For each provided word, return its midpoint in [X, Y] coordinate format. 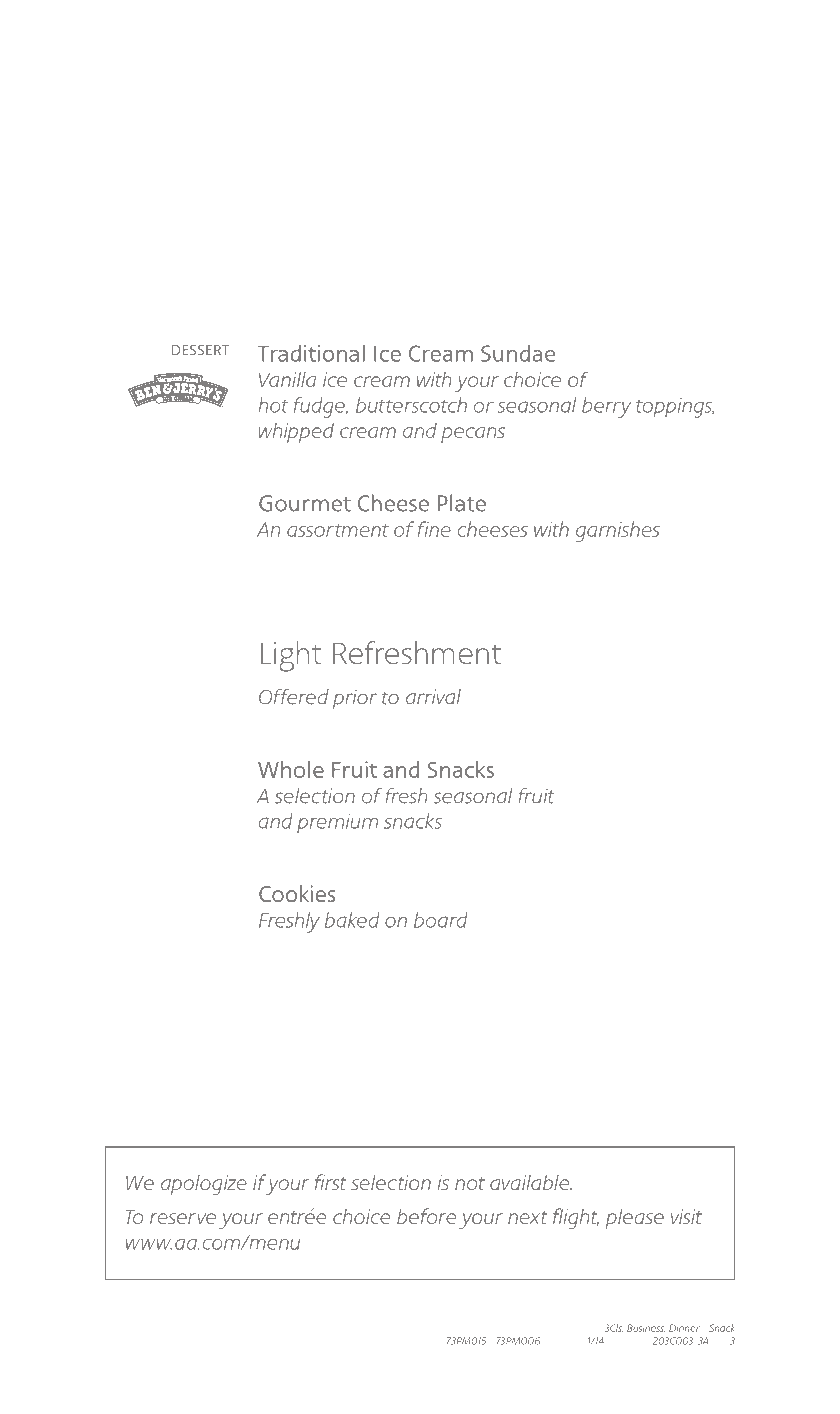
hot [273, 405]
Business [646, 1328]
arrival [433, 696]
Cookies [297, 893]
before [426, 1216]
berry [606, 407]
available [531, 1182]
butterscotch [411, 405]
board [441, 920]
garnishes [618, 531]
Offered [294, 697]
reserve [183, 1218]
